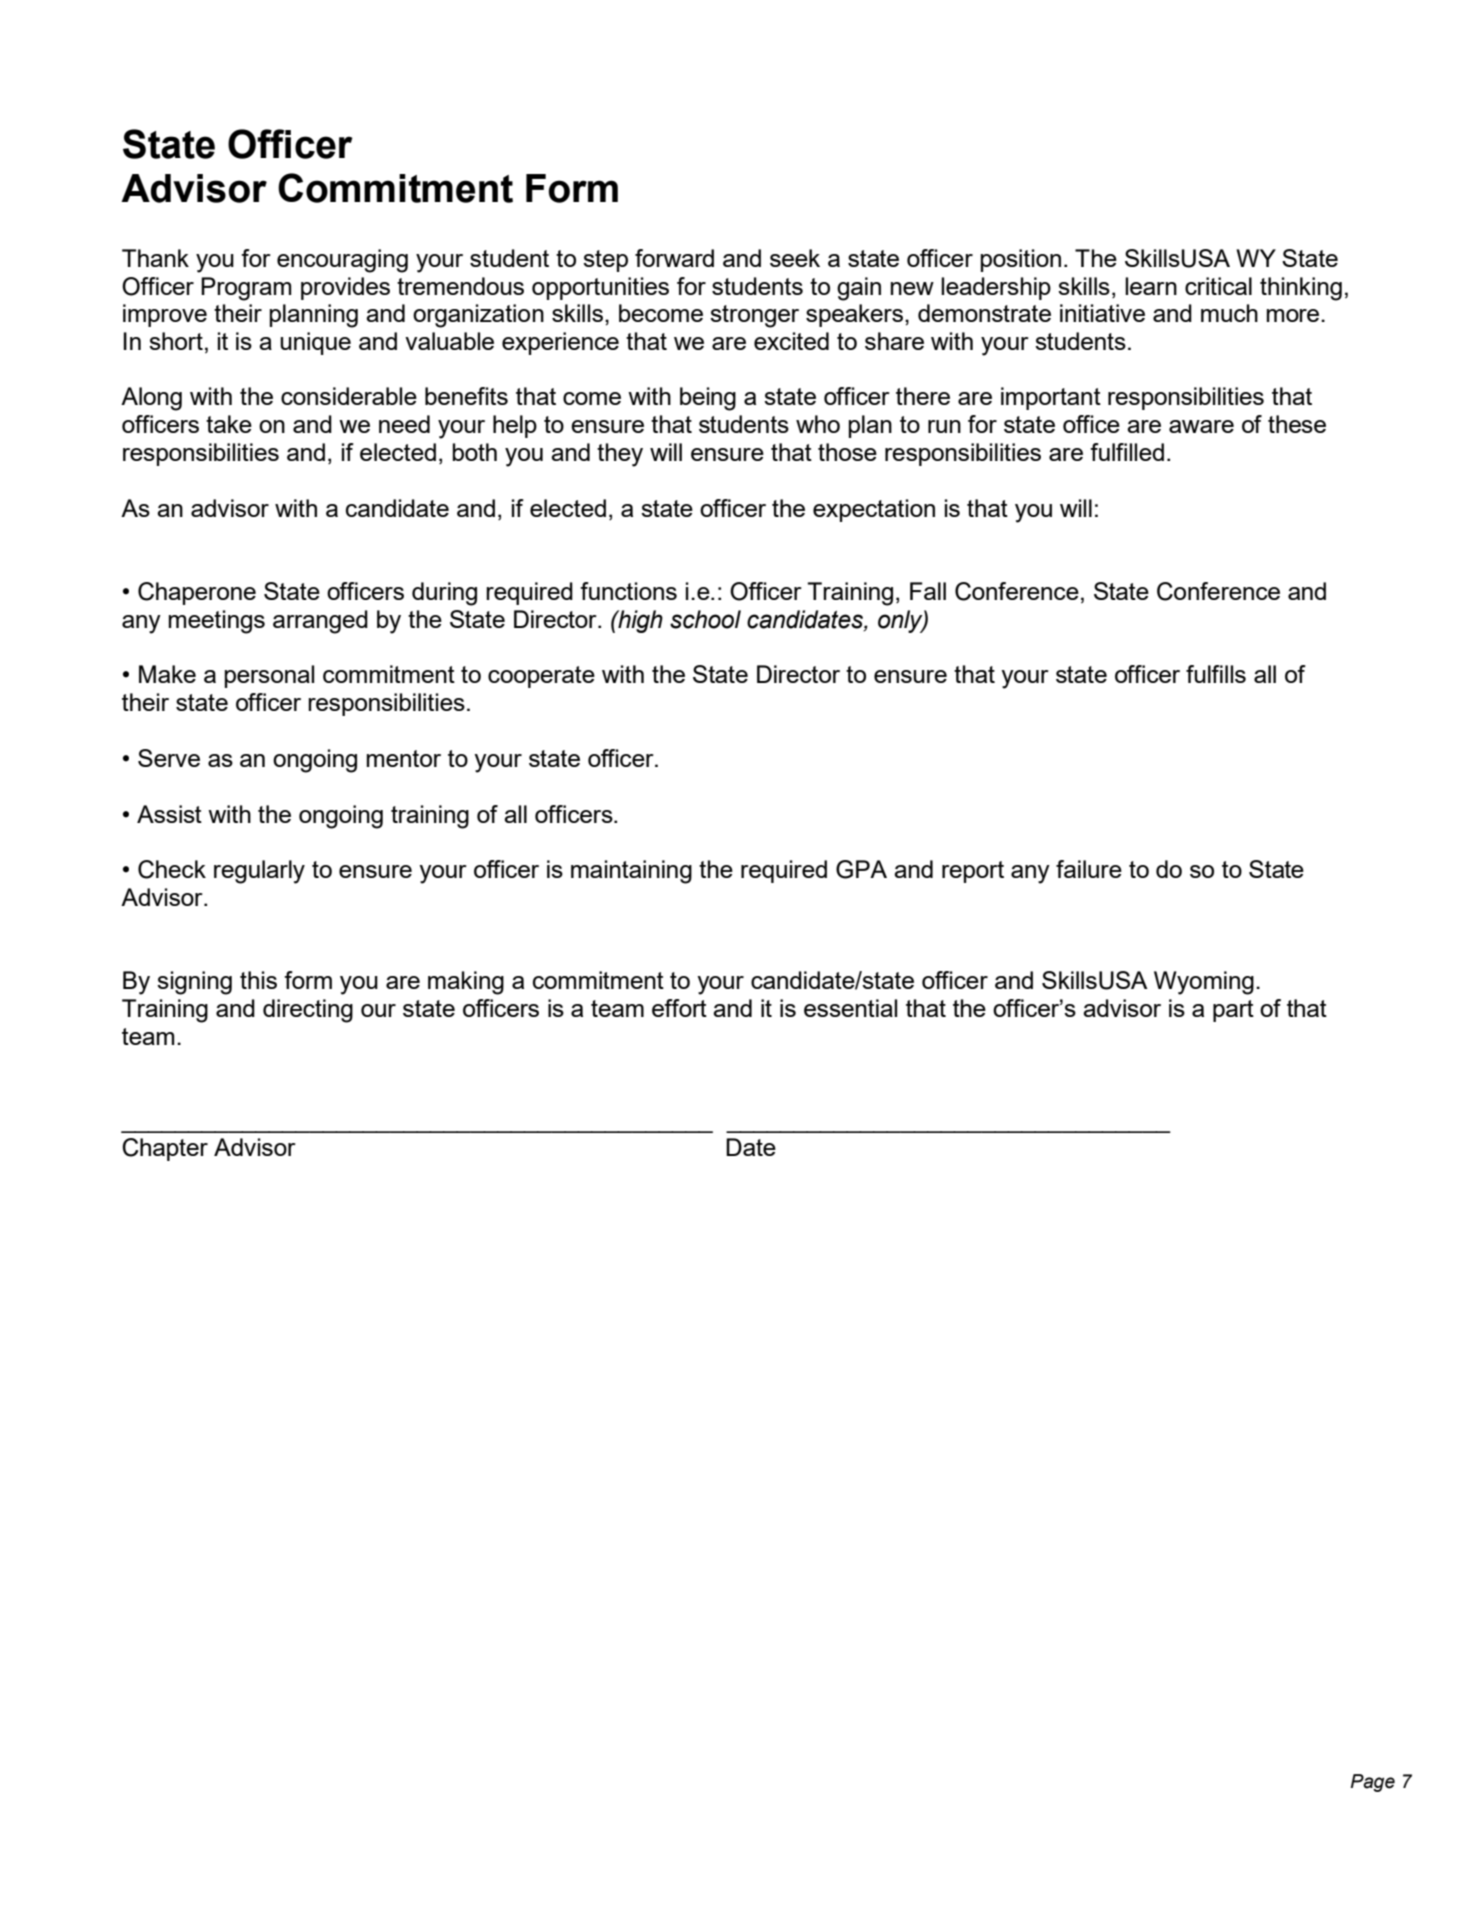  What do you see at coordinates (345, 288) in the image?
I see `provides` at bounding box center [345, 288].
